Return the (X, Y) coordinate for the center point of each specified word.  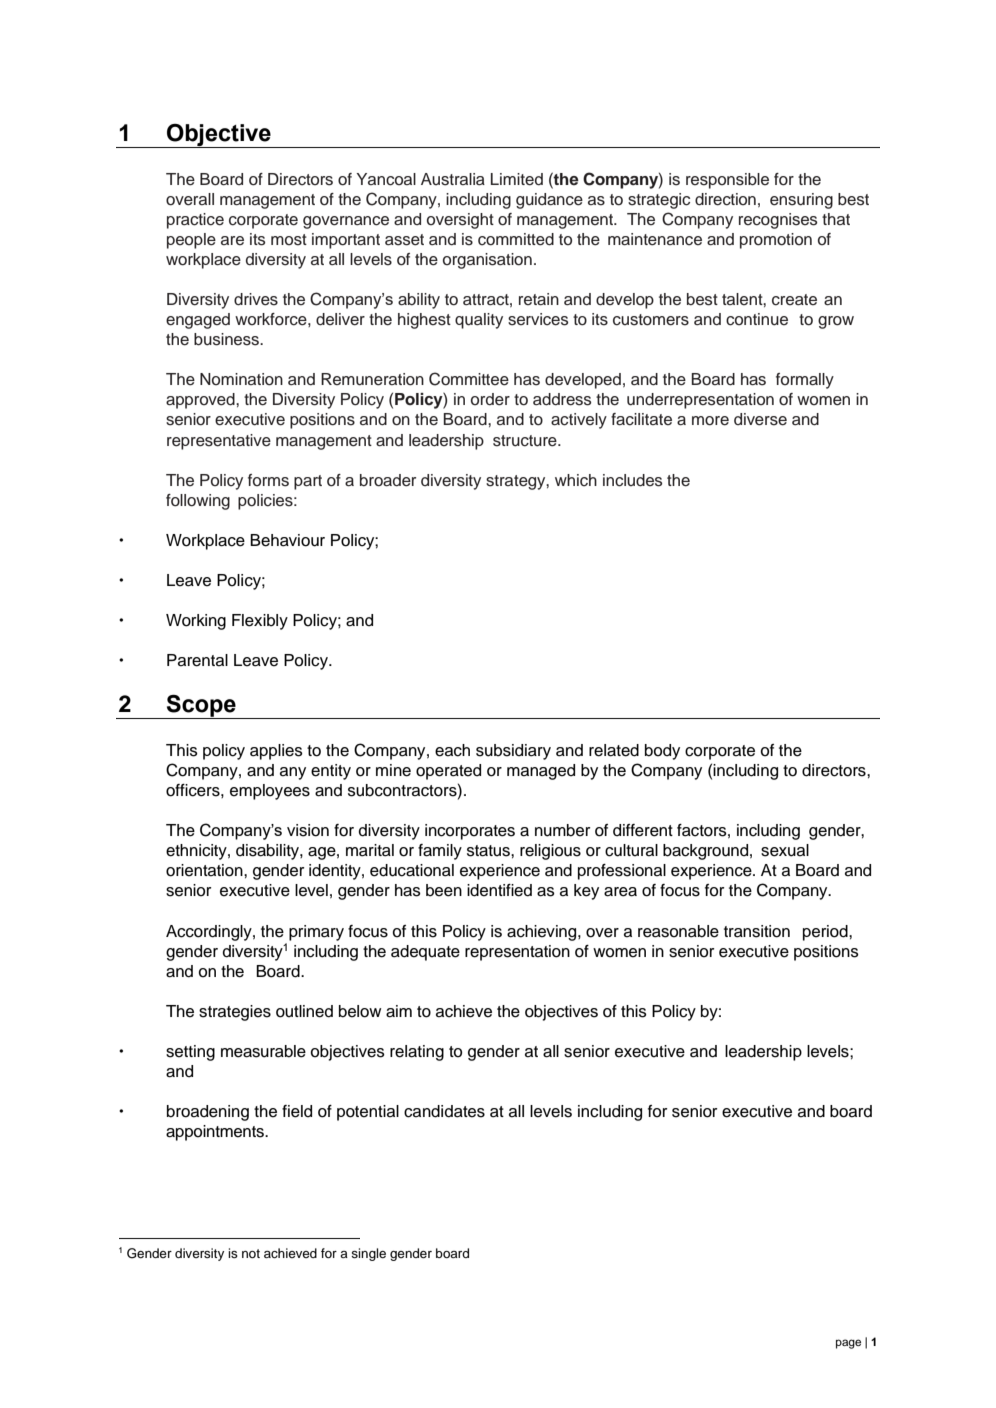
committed (516, 239)
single (368, 1254)
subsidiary (513, 752)
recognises (778, 221)
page (848, 1344)
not (251, 1253)
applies (276, 752)
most (289, 240)
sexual (785, 850)
